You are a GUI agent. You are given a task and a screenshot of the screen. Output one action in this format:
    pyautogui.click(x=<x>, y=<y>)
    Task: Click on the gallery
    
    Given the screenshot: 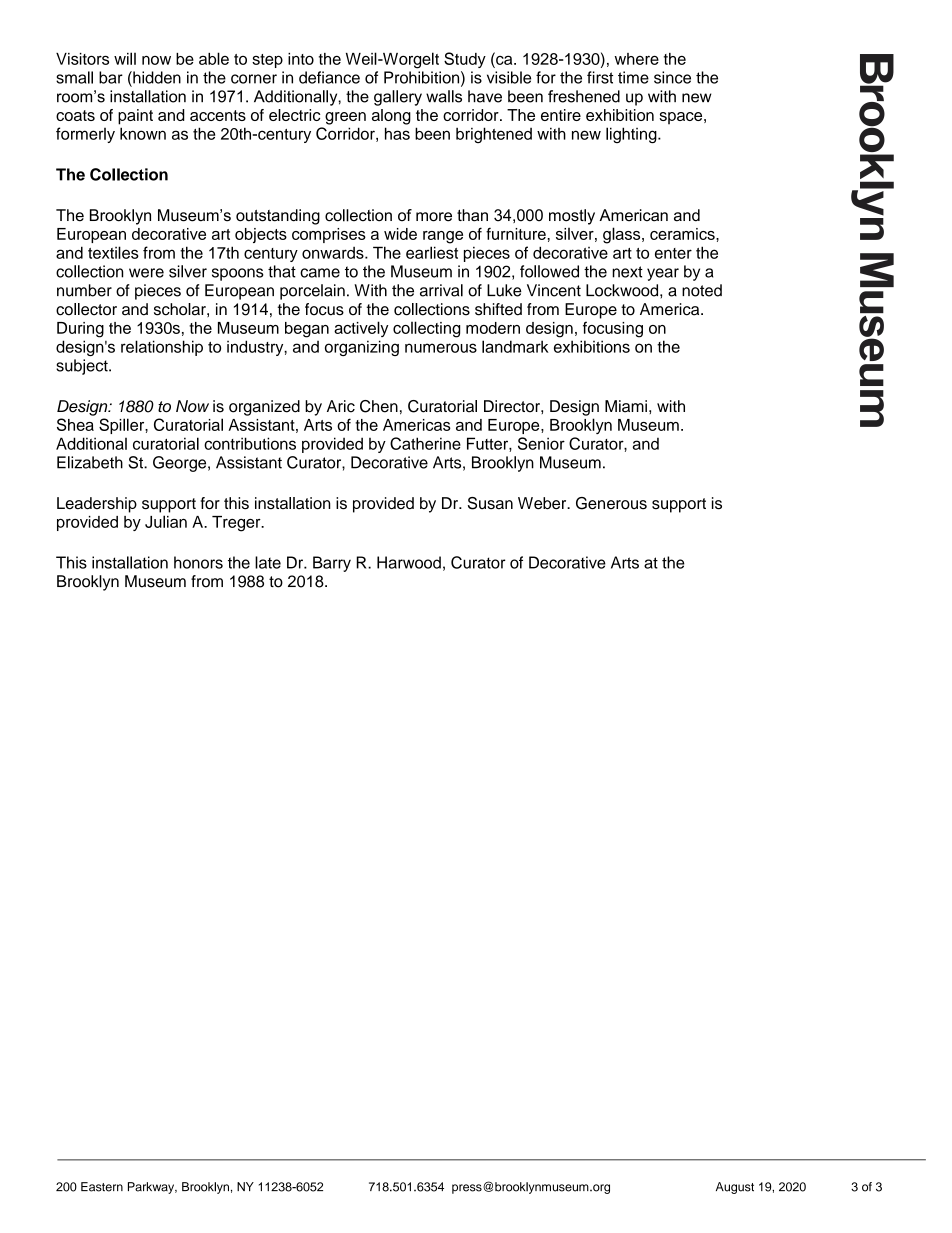 What is the action you would take?
    pyautogui.click(x=398, y=98)
